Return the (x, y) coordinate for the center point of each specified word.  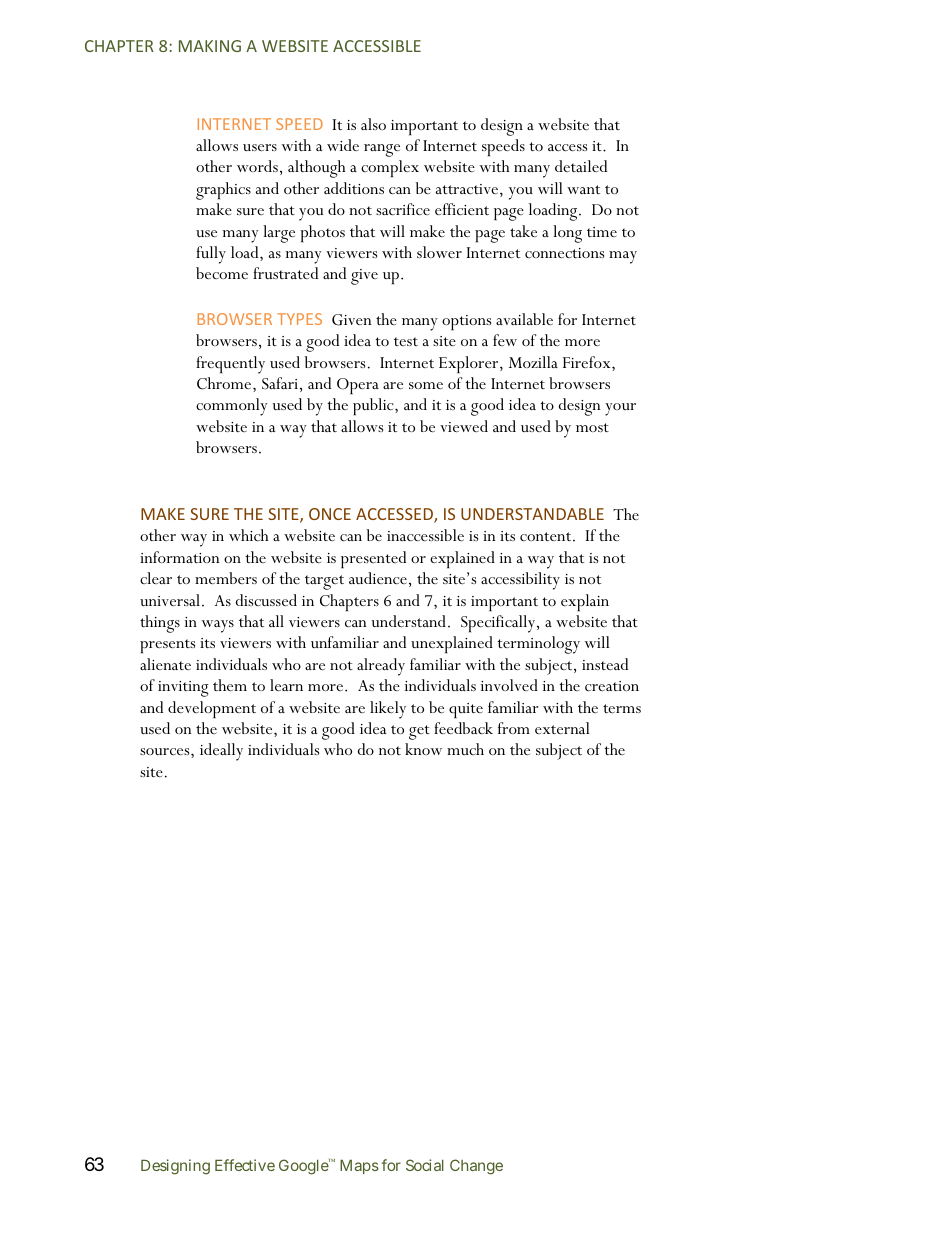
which (249, 535)
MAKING (210, 46)
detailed (581, 166)
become (222, 273)
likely (388, 710)
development (212, 709)
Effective (245, 1165)
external (562, 728)
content (547, 537)
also (373, 124)
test (406, 341)
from (514, 728)
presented (373, 559)
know (423, 749)
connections (564, 253)
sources (166, 751)
